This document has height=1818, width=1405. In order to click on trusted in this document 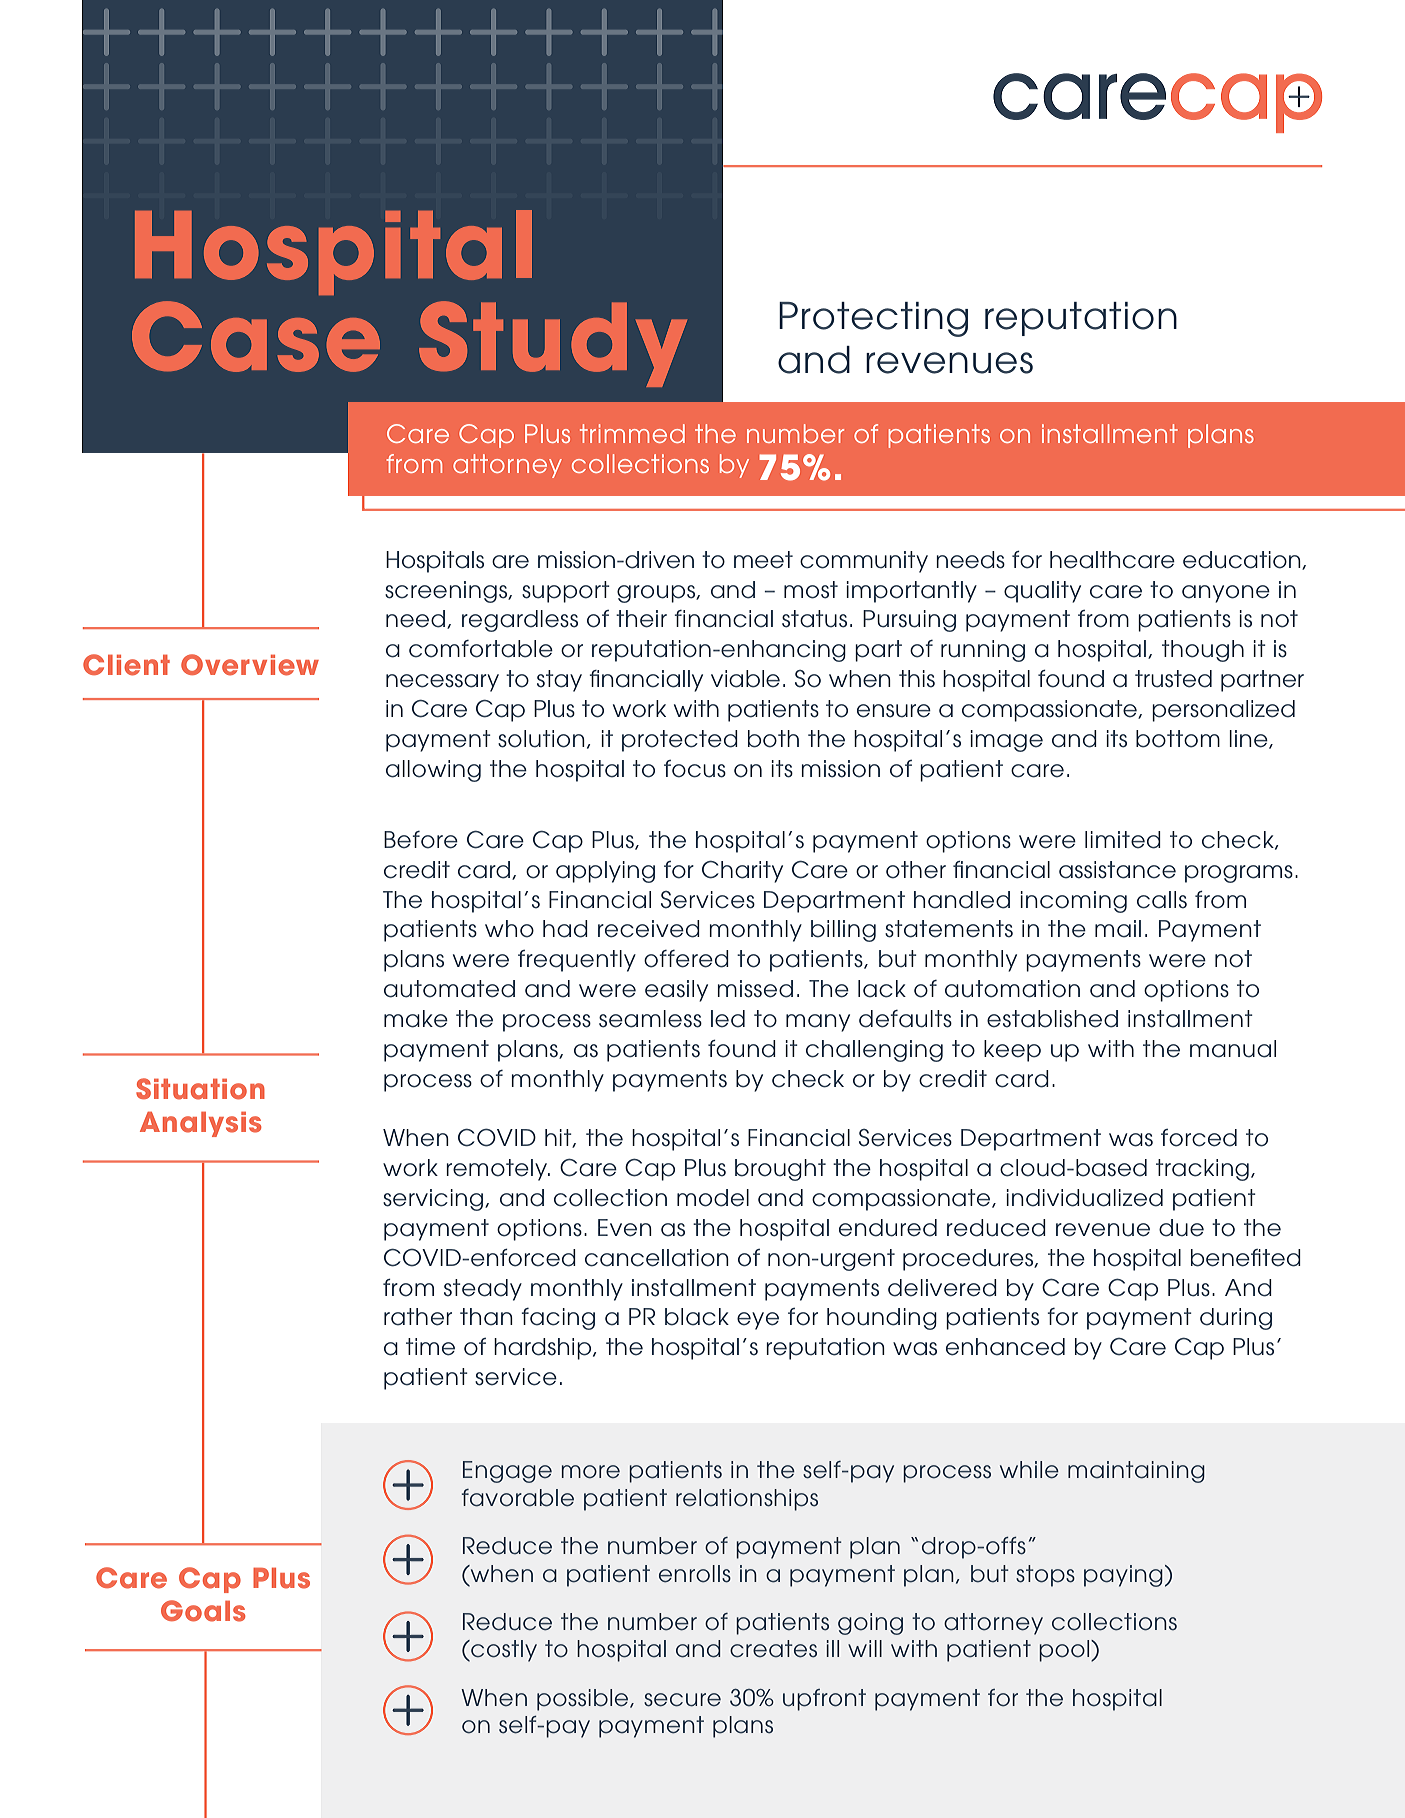, I will do `click(1173, 679)`.
